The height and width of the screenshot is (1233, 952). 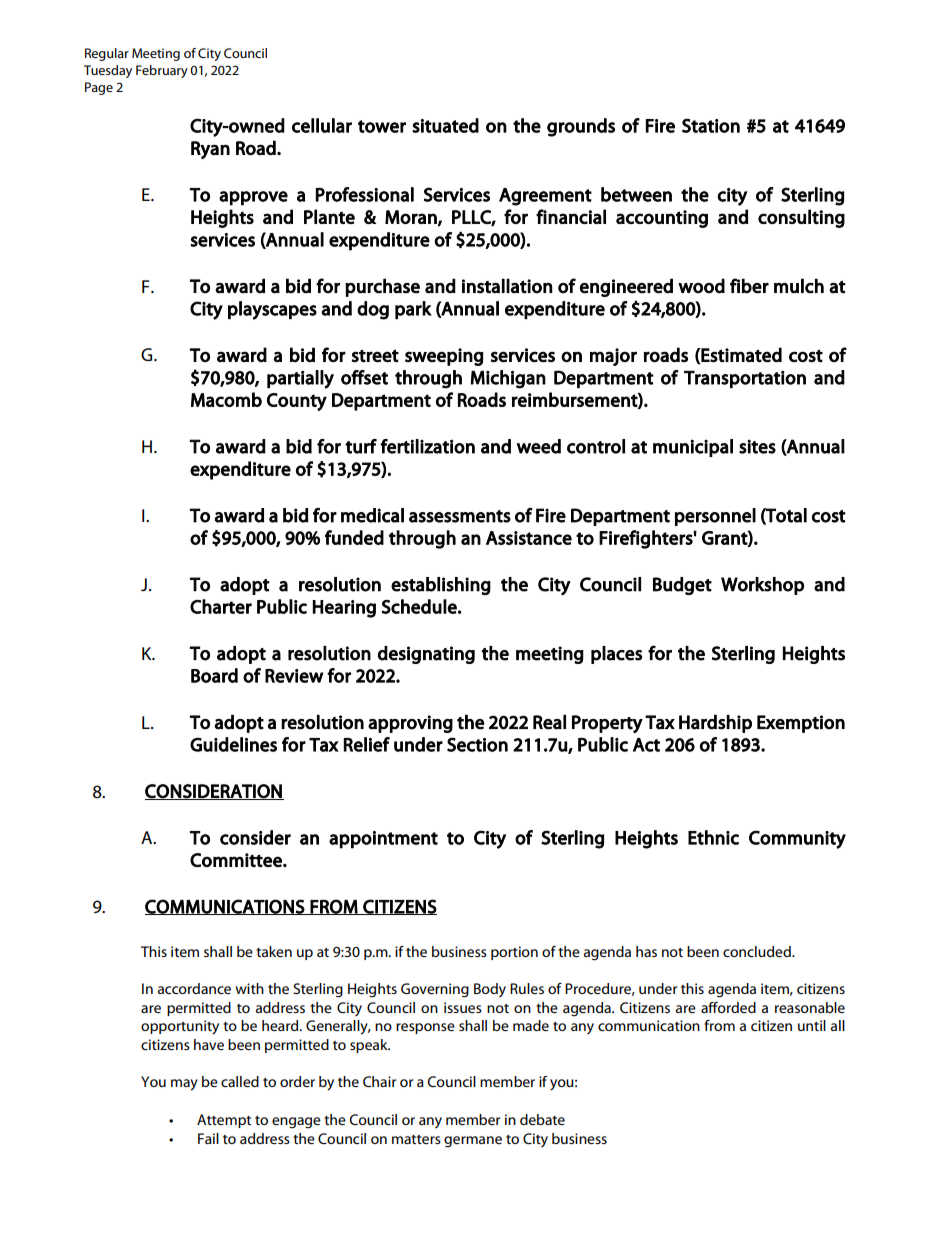 I want to click on situated, so click(x=445, y=125).
